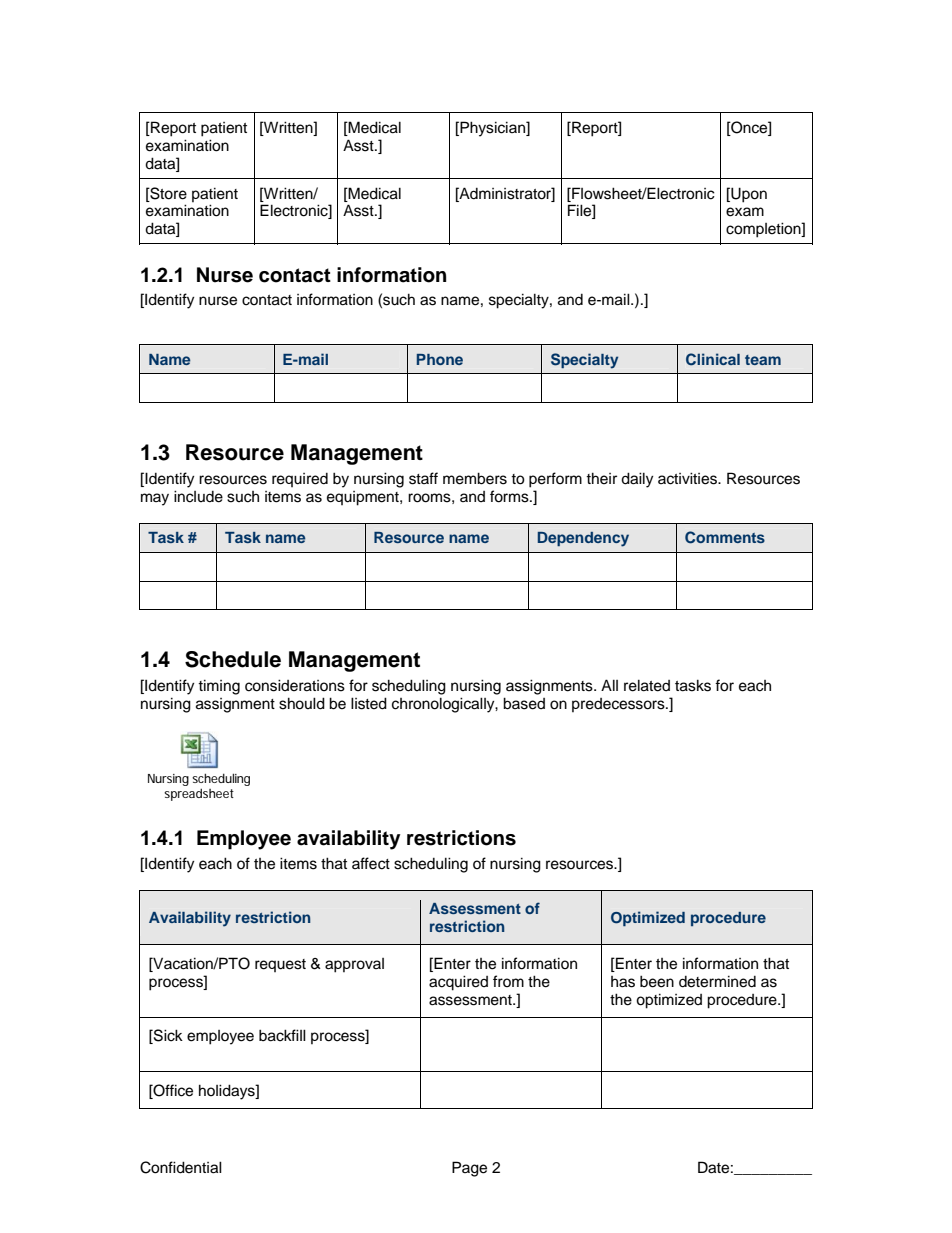 The image size is (952, 1233). Describe the element at coordinates (167, 193) in the screenshot. I see `Store` at that location.
